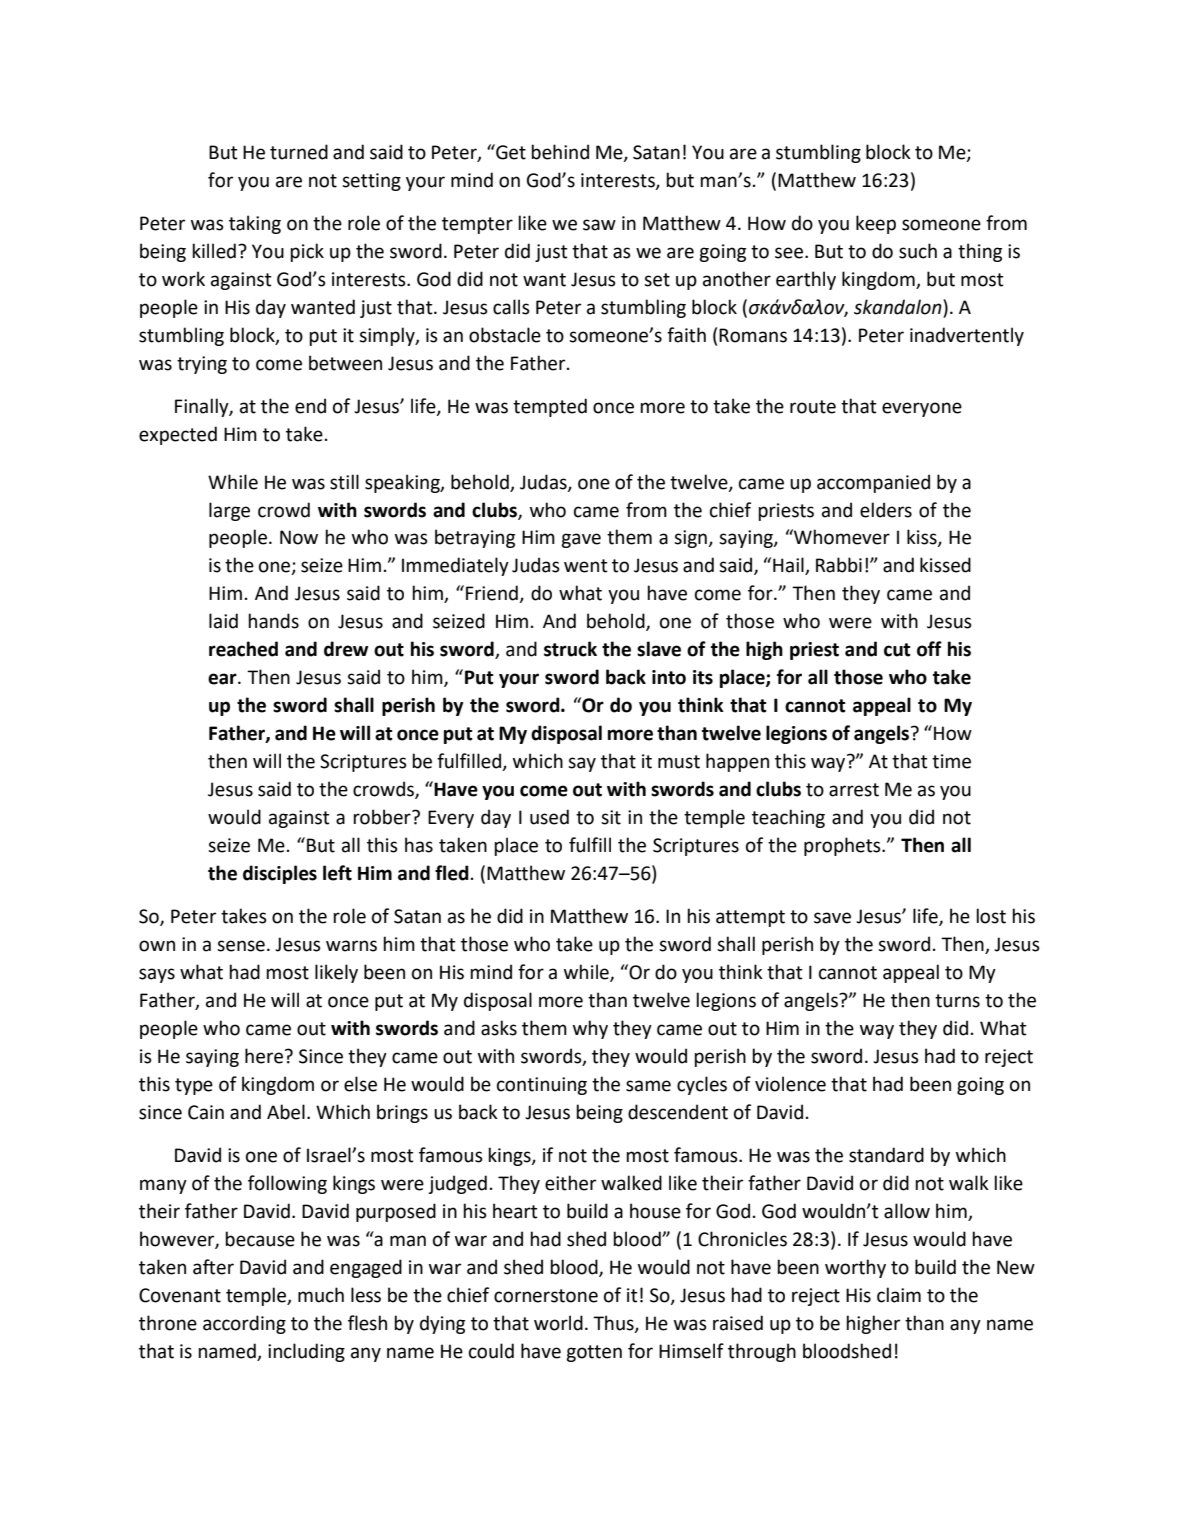 This screenshot has width=1180, height=1527. What do you see at coordinates (876, 224) in the screenshot?
I see `keep` at bounding box center [876, 224].
